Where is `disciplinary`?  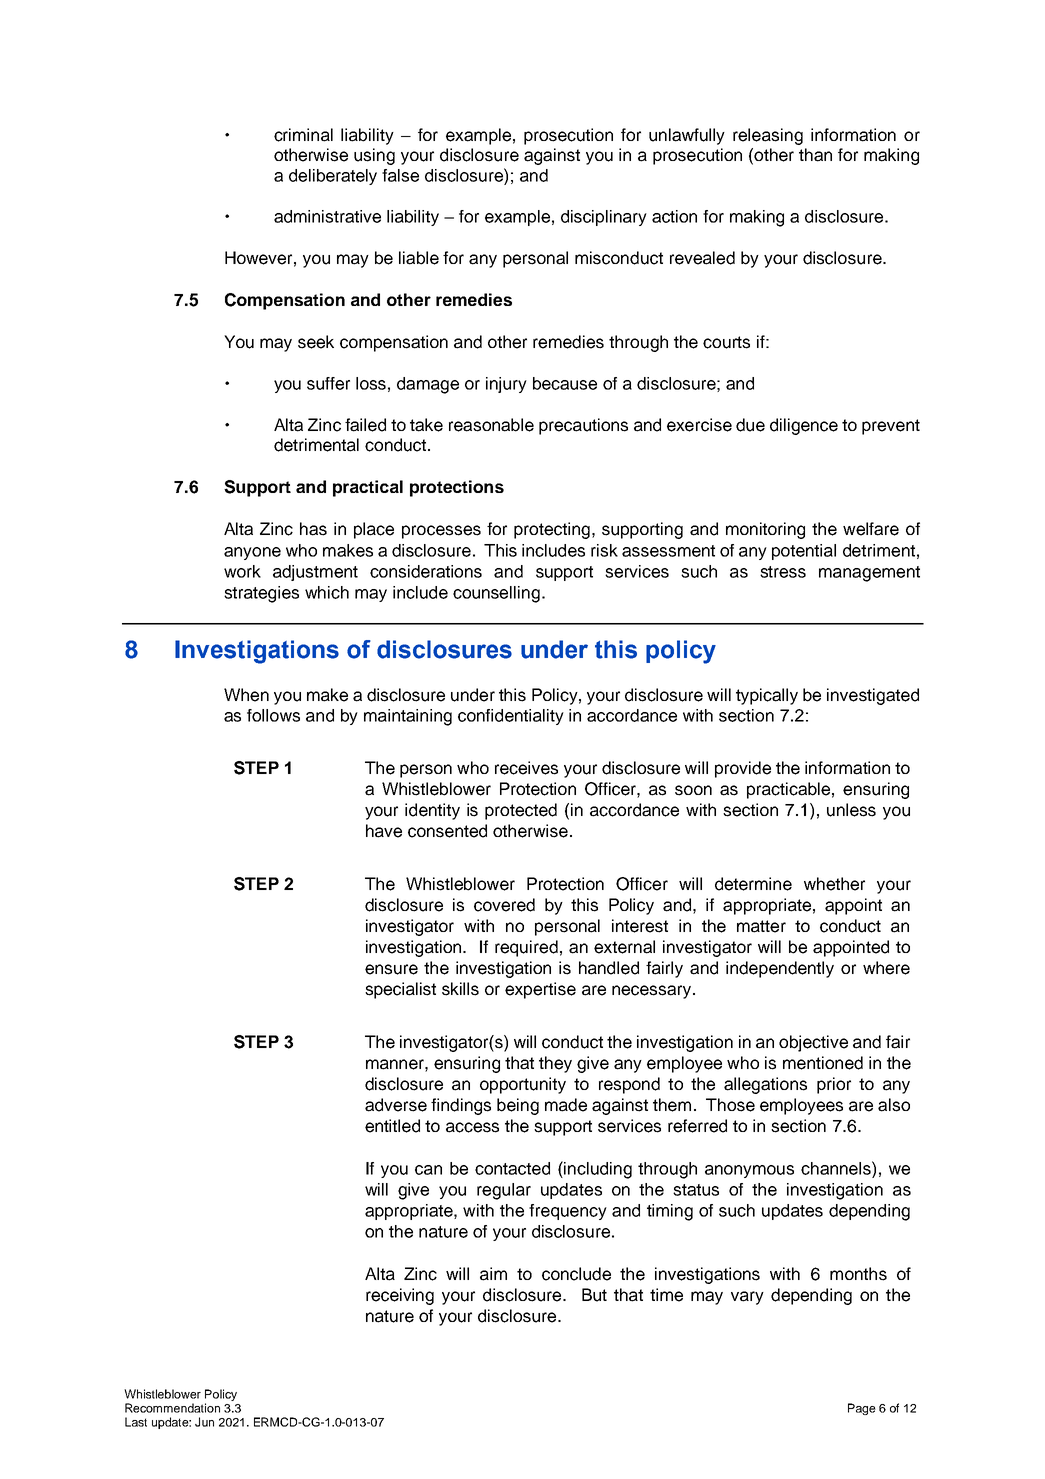 disciplinary is located at coordinates (604, 218).
